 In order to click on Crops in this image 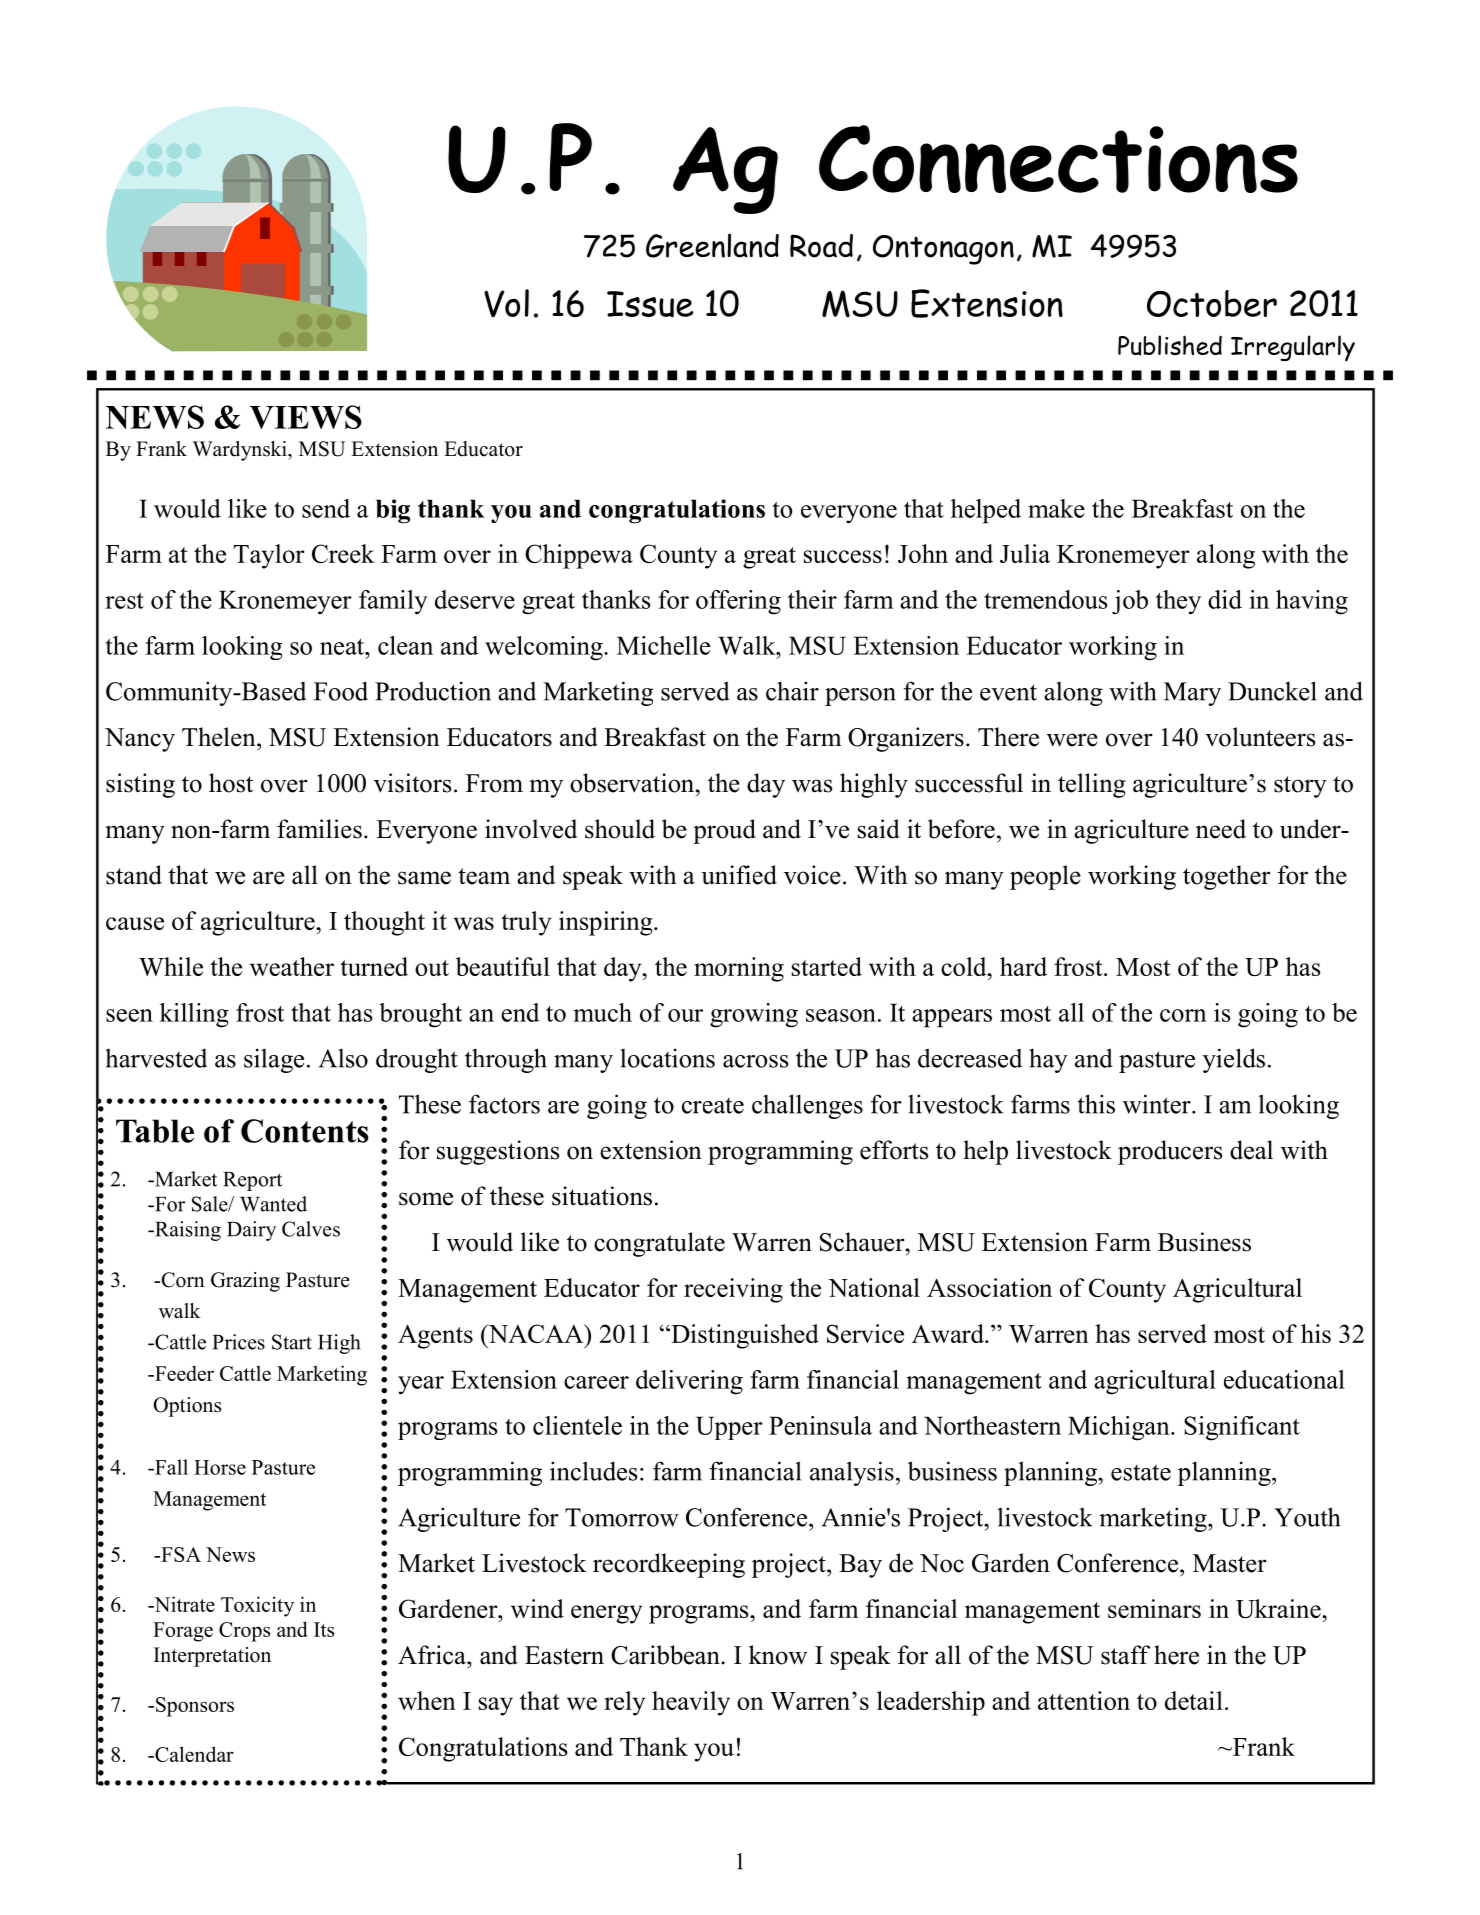, I will do `click(244, 1632)`.
